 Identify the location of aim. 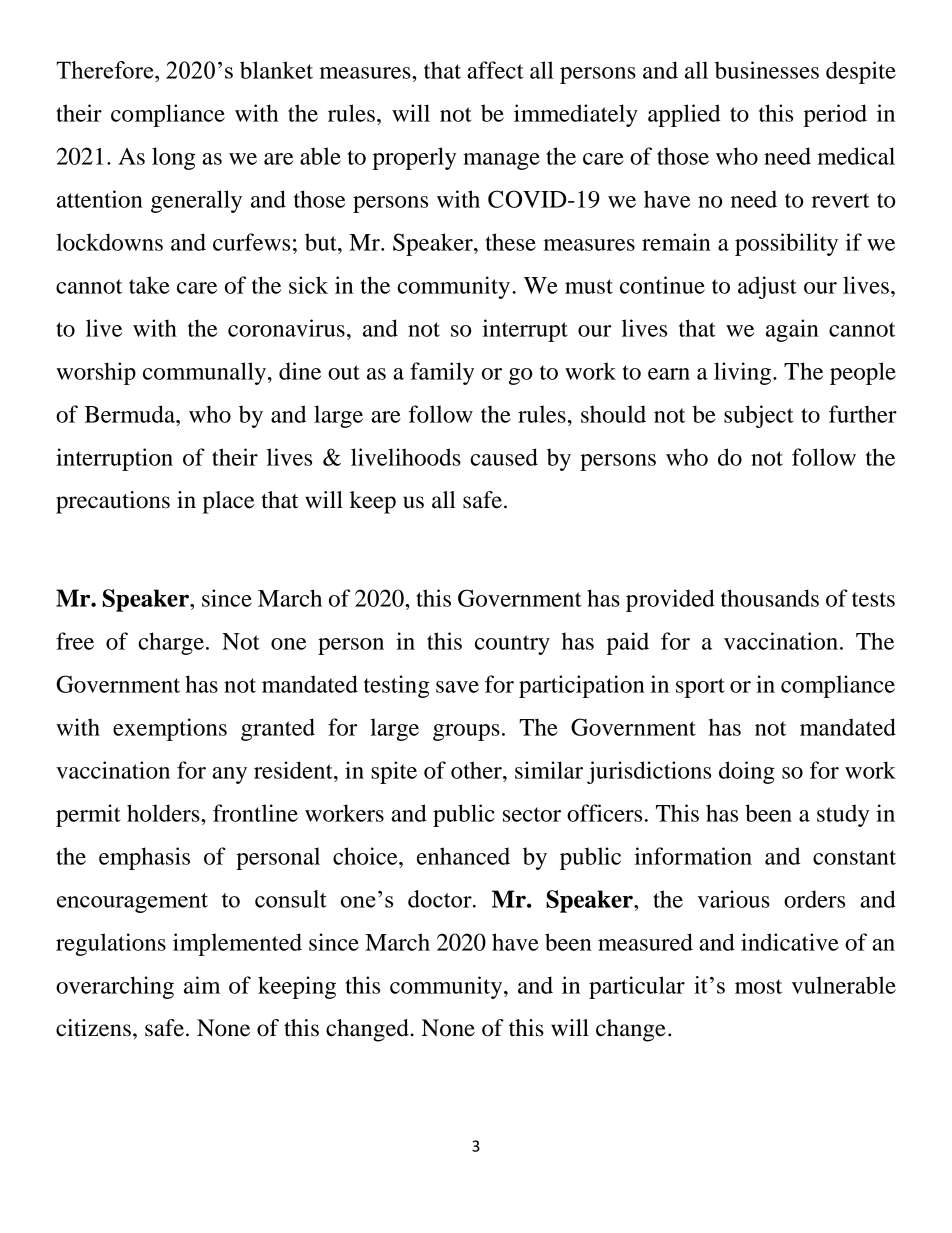
(202, 985).
